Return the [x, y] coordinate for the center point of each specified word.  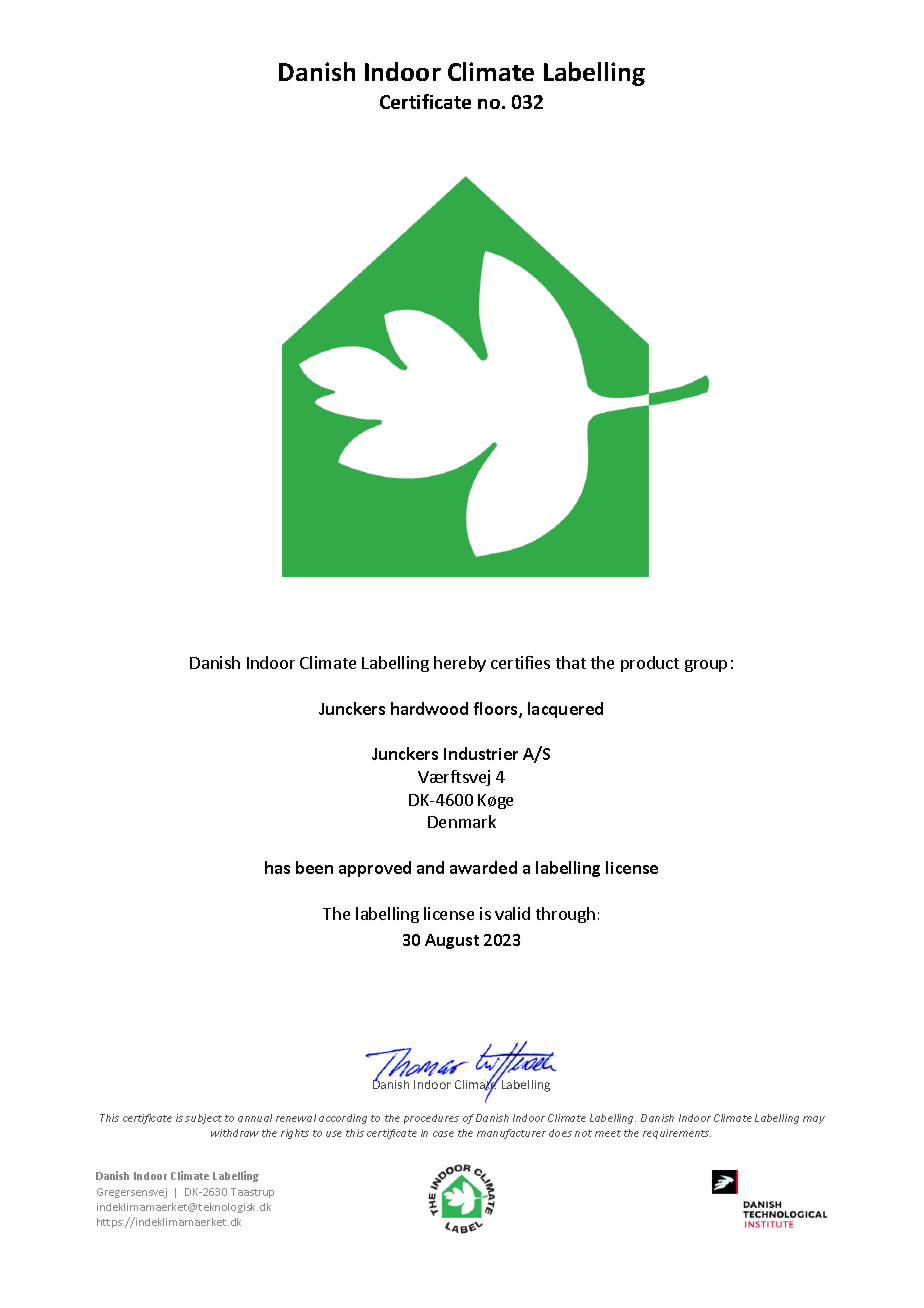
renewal [296, 1118]
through [565, 915]
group [706, 666]
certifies [520, 662]
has [277, 867]
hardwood [429, 708]
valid [512, 913]
